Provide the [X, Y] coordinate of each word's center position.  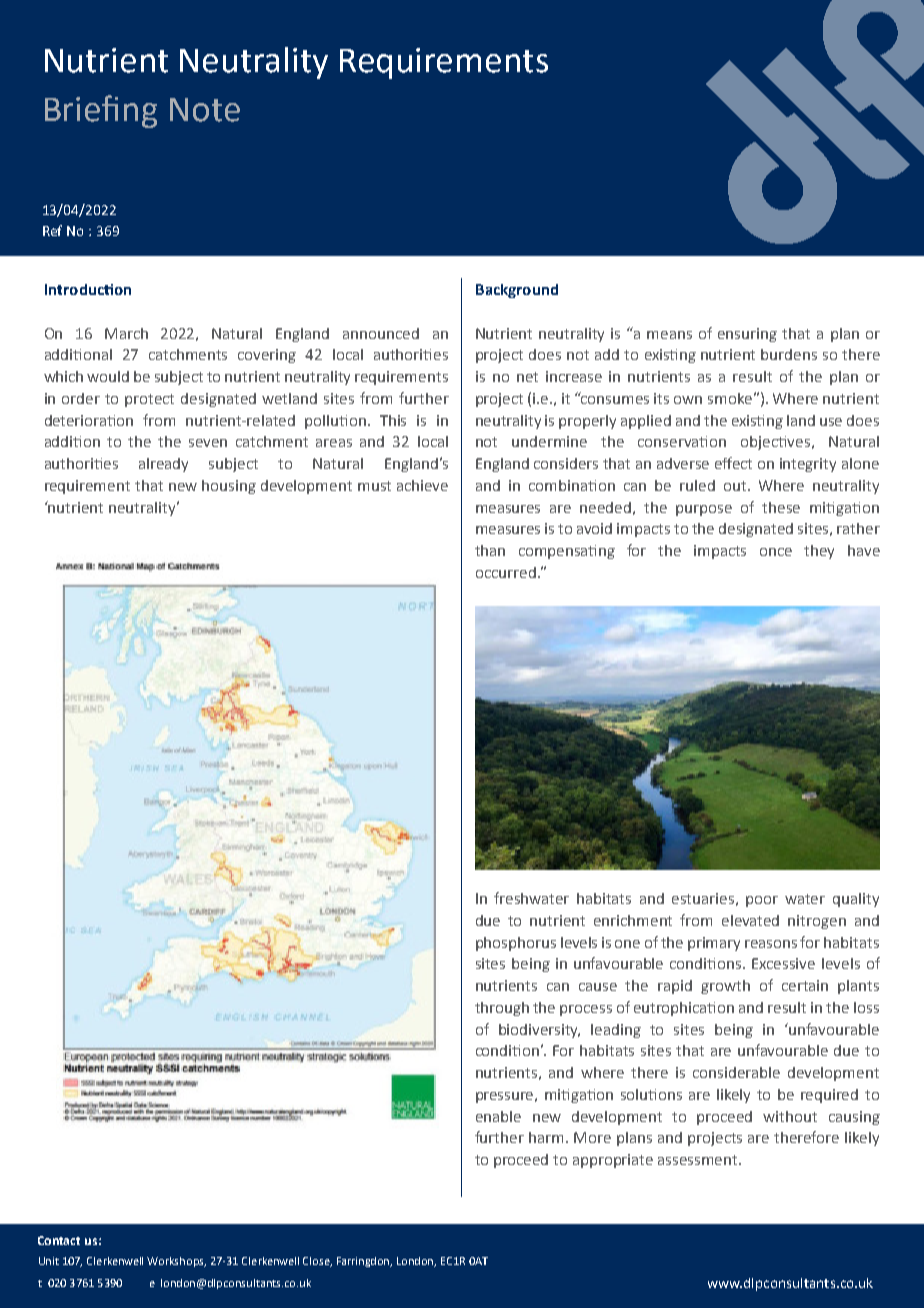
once [776, 552]
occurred [506, 572]
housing [229, 487]
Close [317, 1262]
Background [517, 291]
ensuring [747, 335]
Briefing [101, 111]
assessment [699, 1160]
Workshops [176, 1262]
